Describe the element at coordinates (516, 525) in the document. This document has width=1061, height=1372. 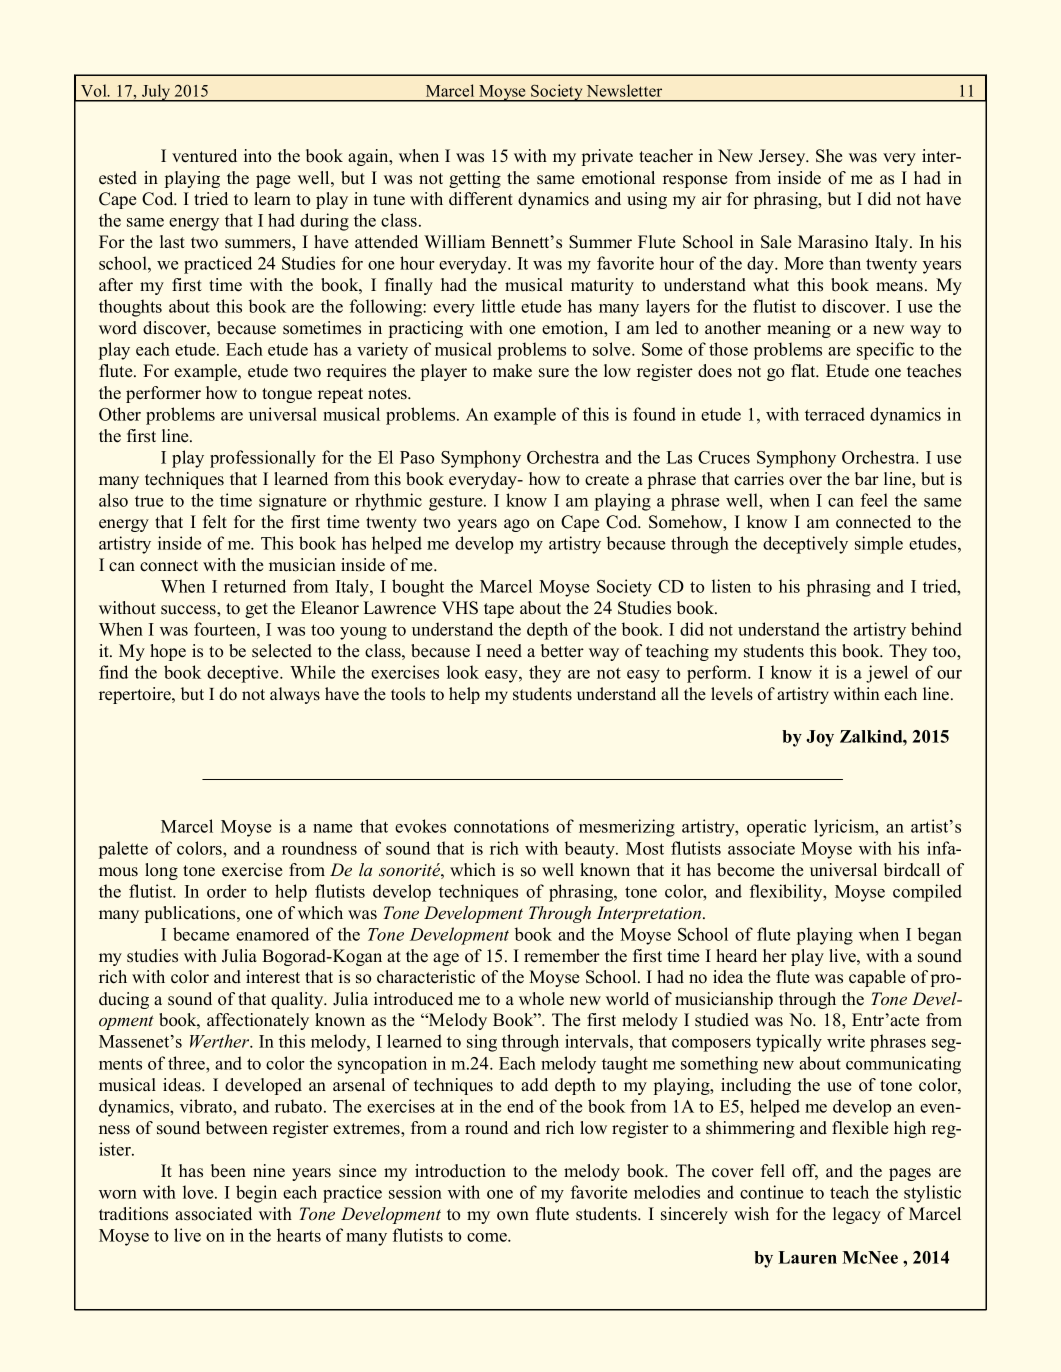
I see `ago` at that location.
